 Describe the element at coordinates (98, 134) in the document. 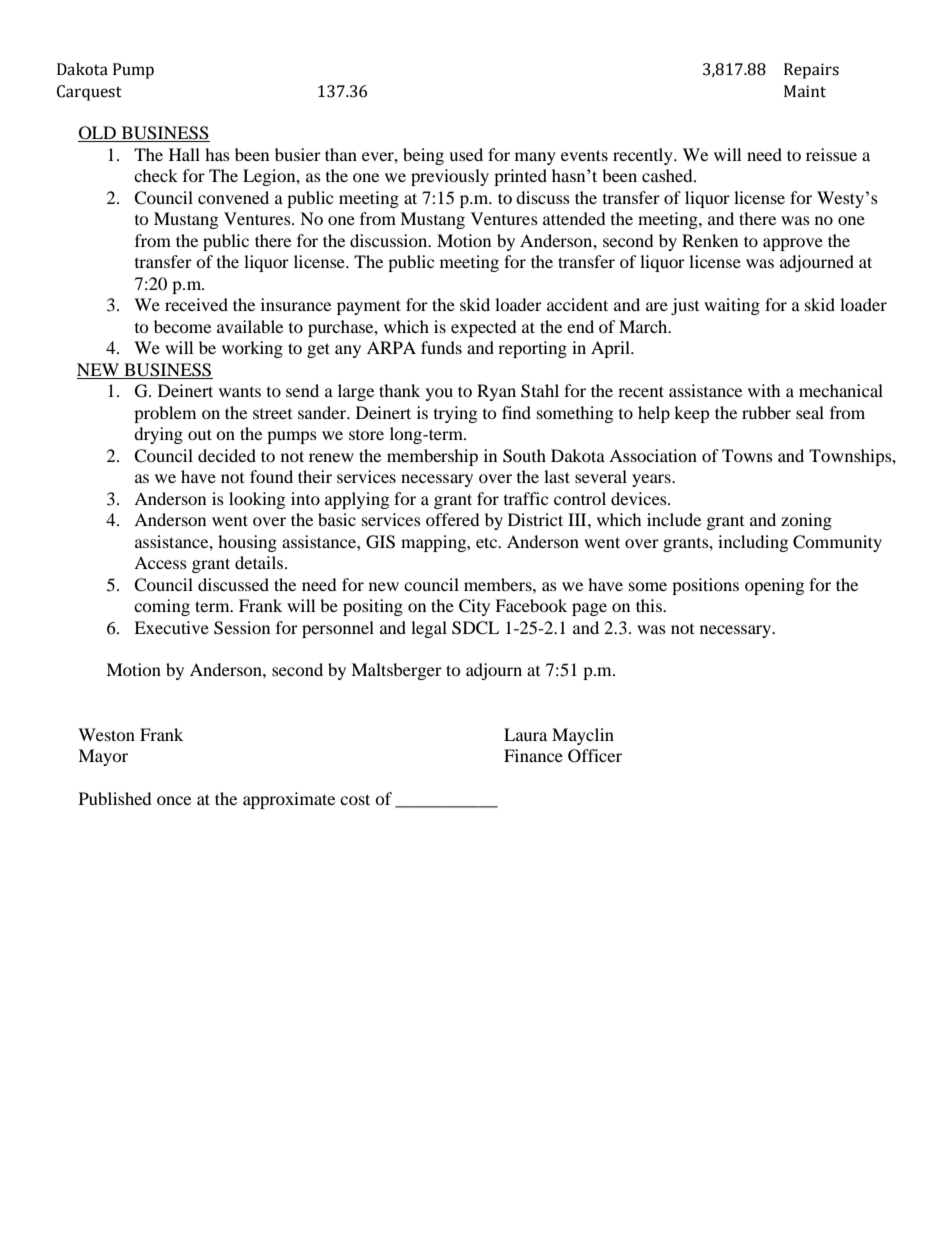

I see `OLD` at that location.
